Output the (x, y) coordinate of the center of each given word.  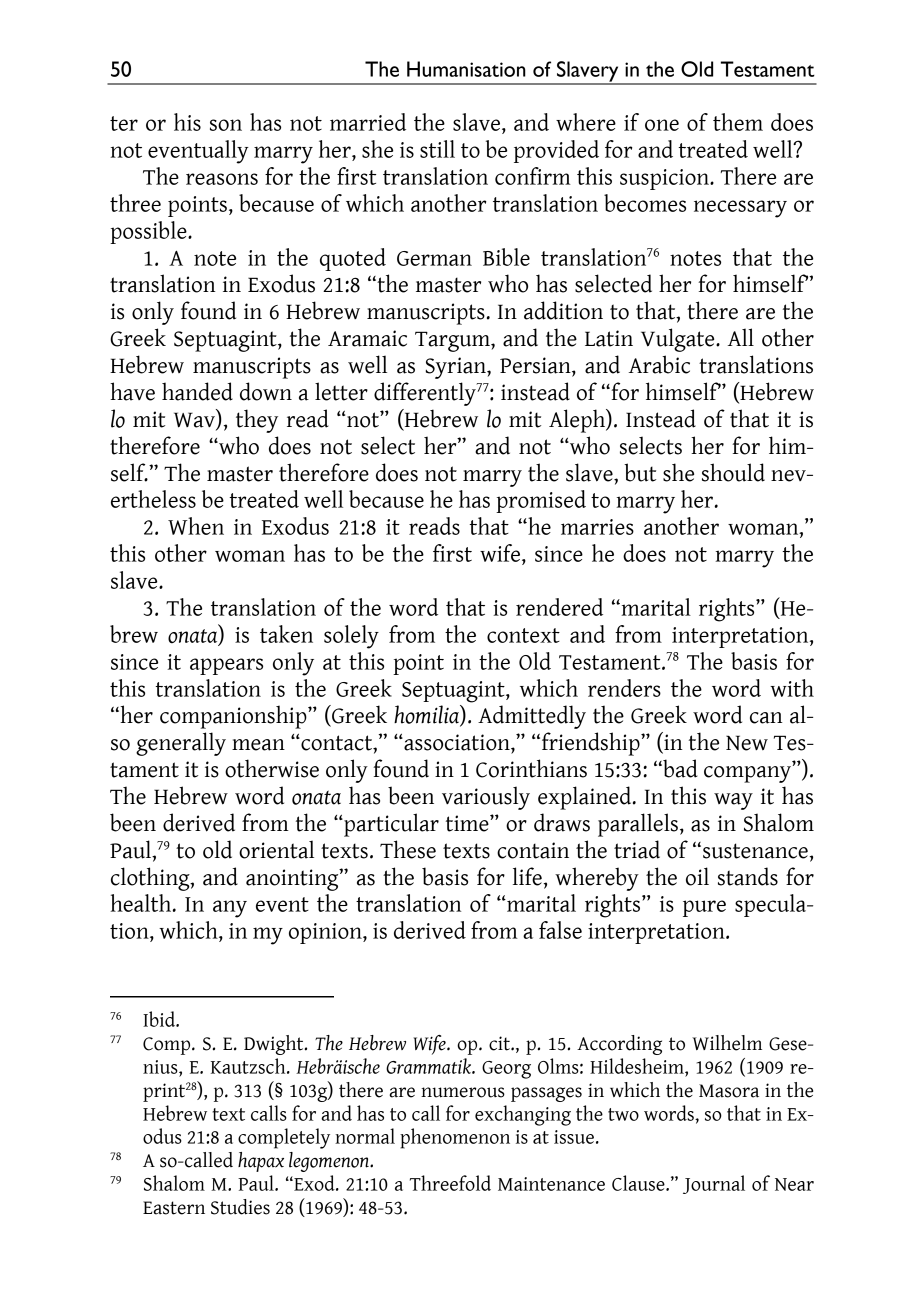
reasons (222, 179)
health (142, 903)
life (527, 876)
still (437, 149)
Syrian (457, 368)
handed (197, 391)
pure (704, 908)
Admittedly (532, 717)
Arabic (659, 364)
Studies (240, 1207)
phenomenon (455, 1138)
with (792, 688)
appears (226, 666)
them (738, 122)
